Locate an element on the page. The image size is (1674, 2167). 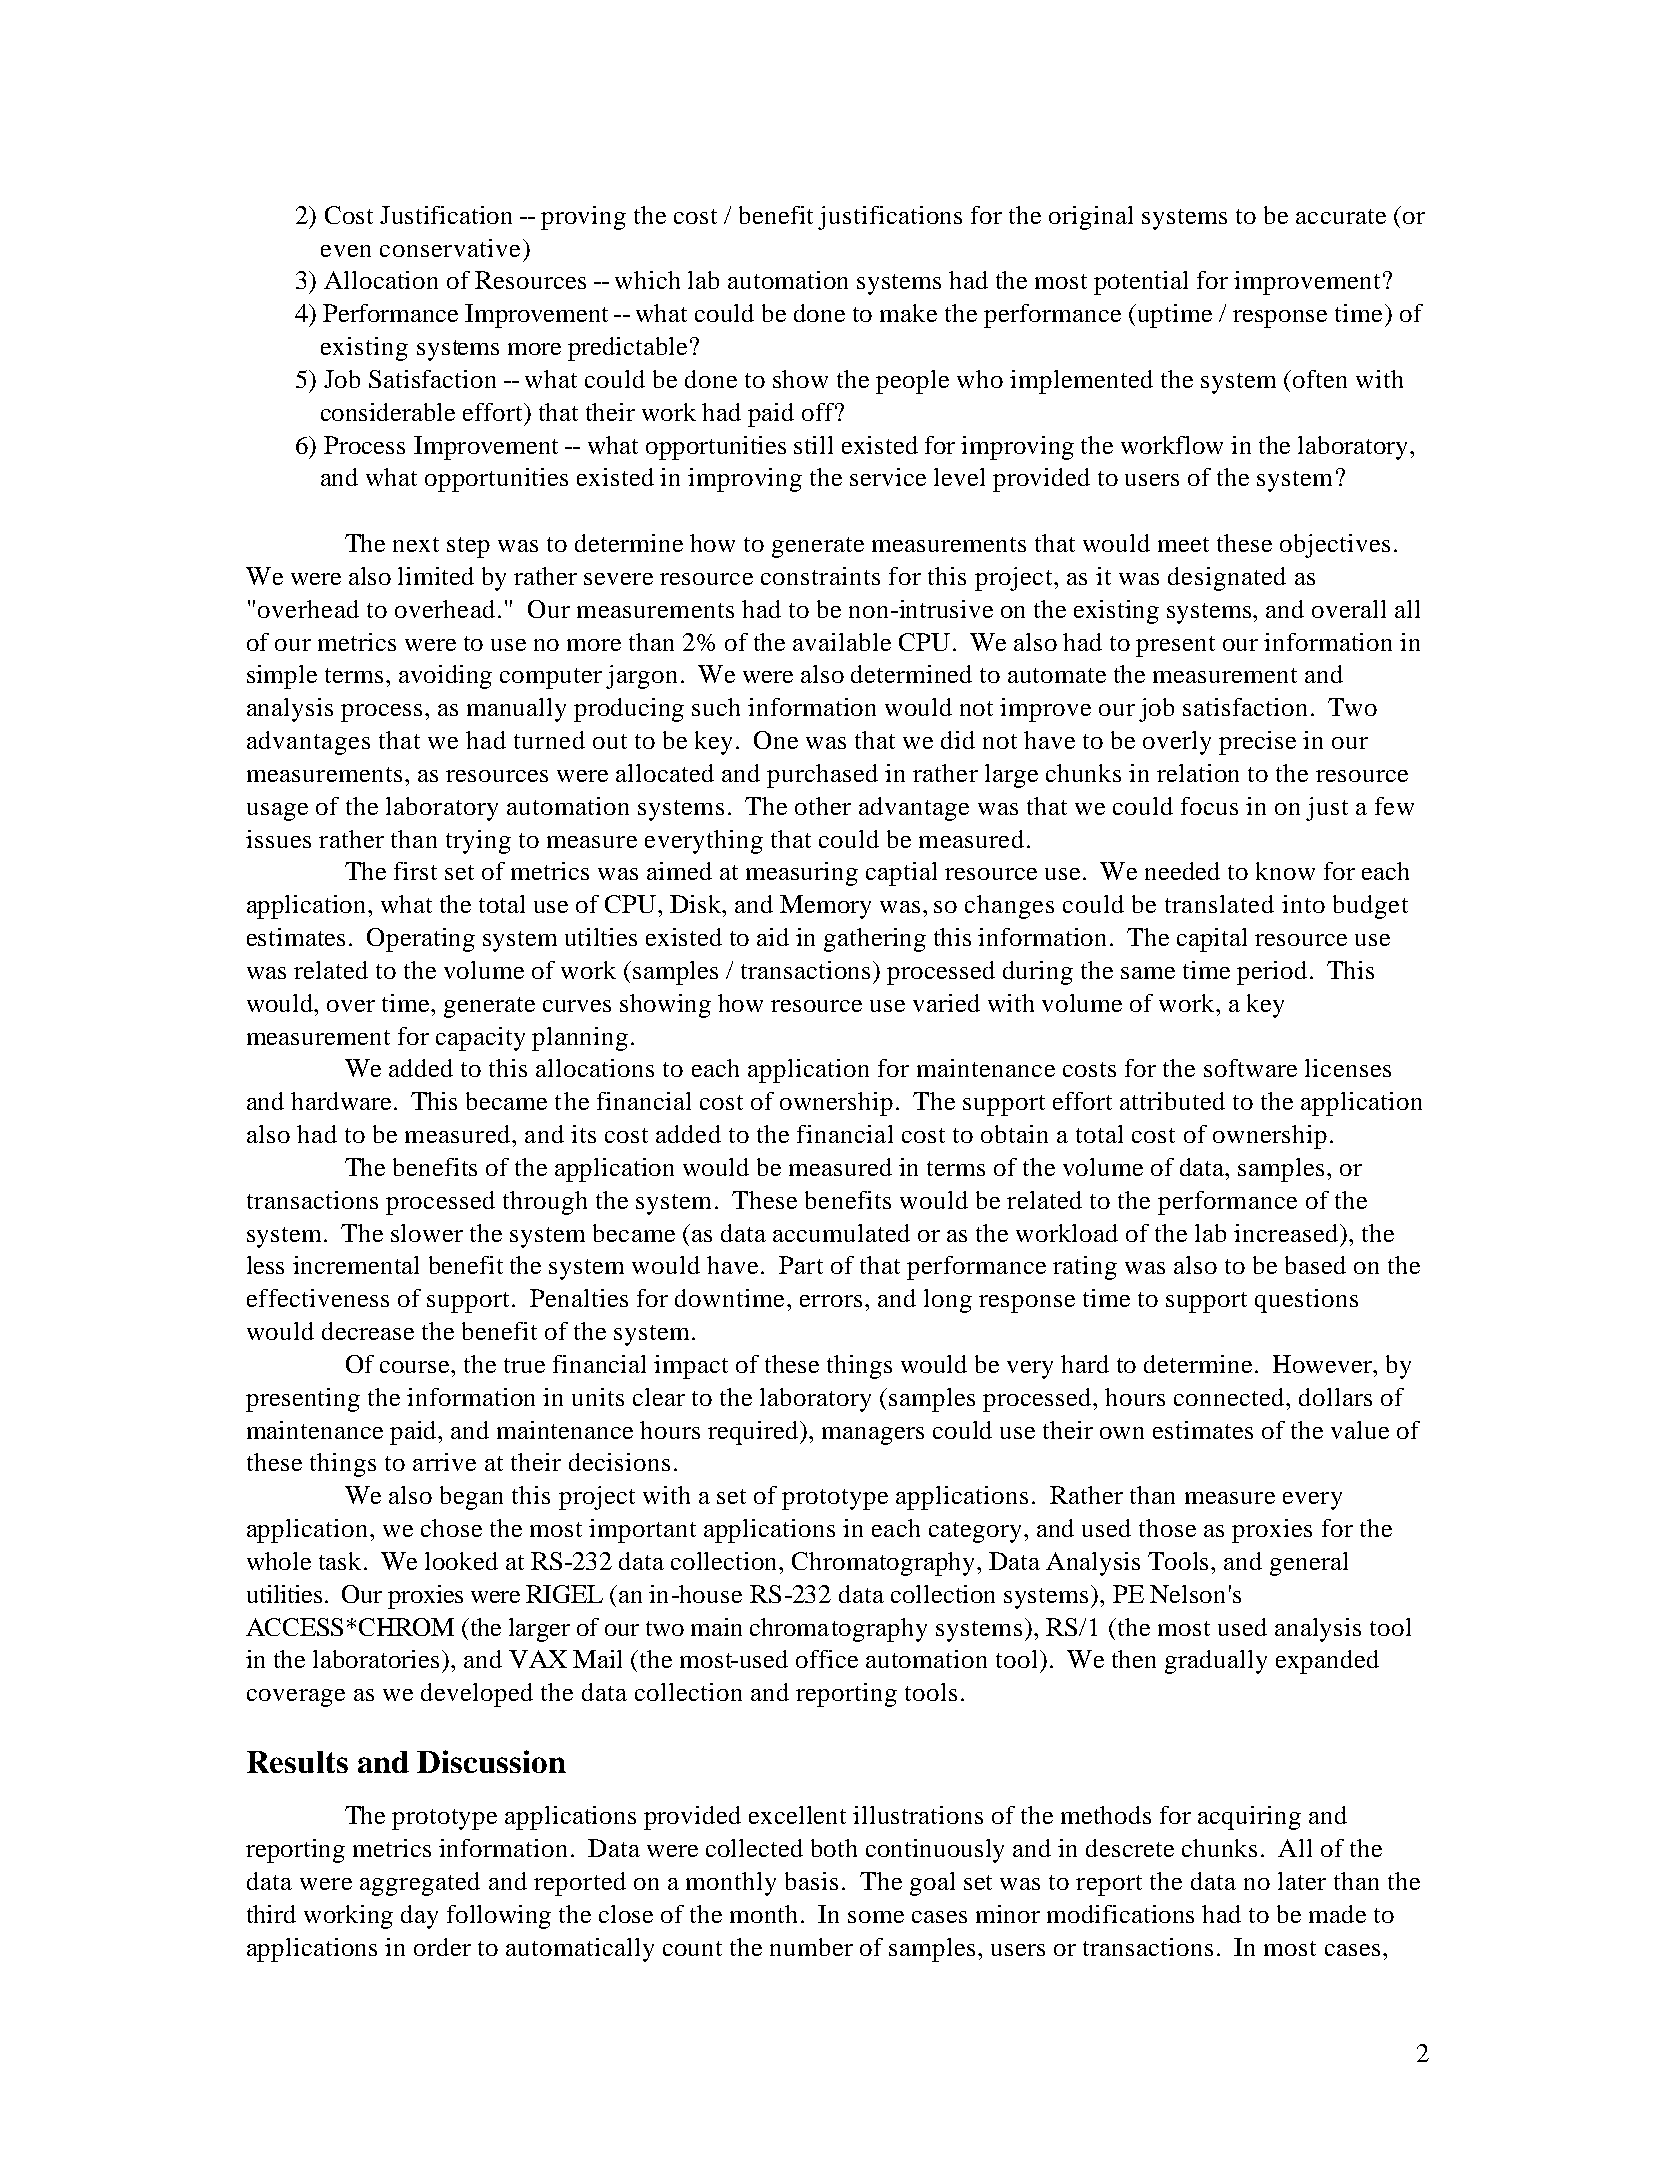
focus is located at coordinates (1209, 806).
